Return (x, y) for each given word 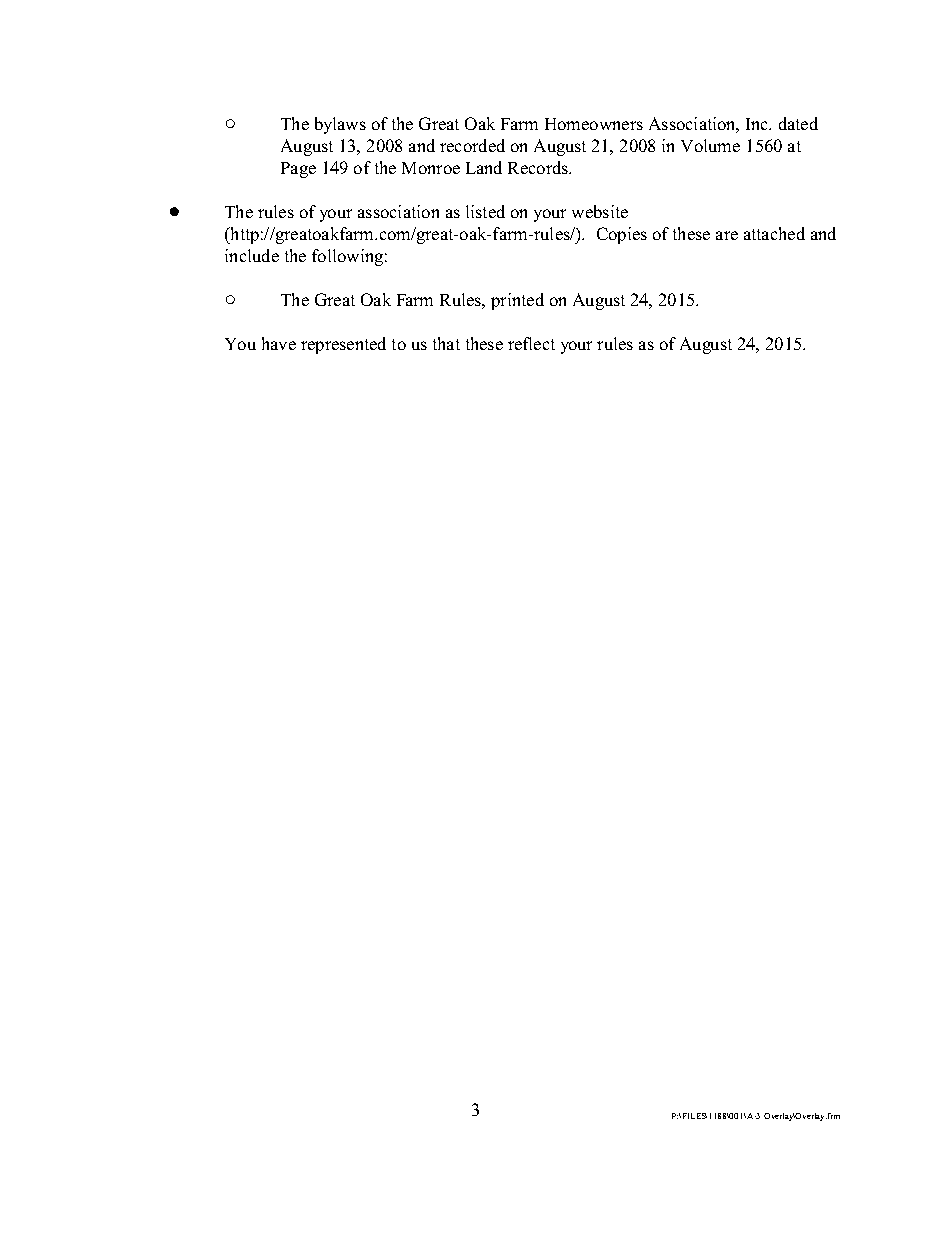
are (727, 235)
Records (539, 167)
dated (798, 123)
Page (298, 170)
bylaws (340, 125)
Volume (710, 145)
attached (774, 233)
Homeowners (594, 124)
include (252, 255)
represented (343, 345)
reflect (531, 343)
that (446, 343)
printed (517, 301)
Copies (622, 235)
